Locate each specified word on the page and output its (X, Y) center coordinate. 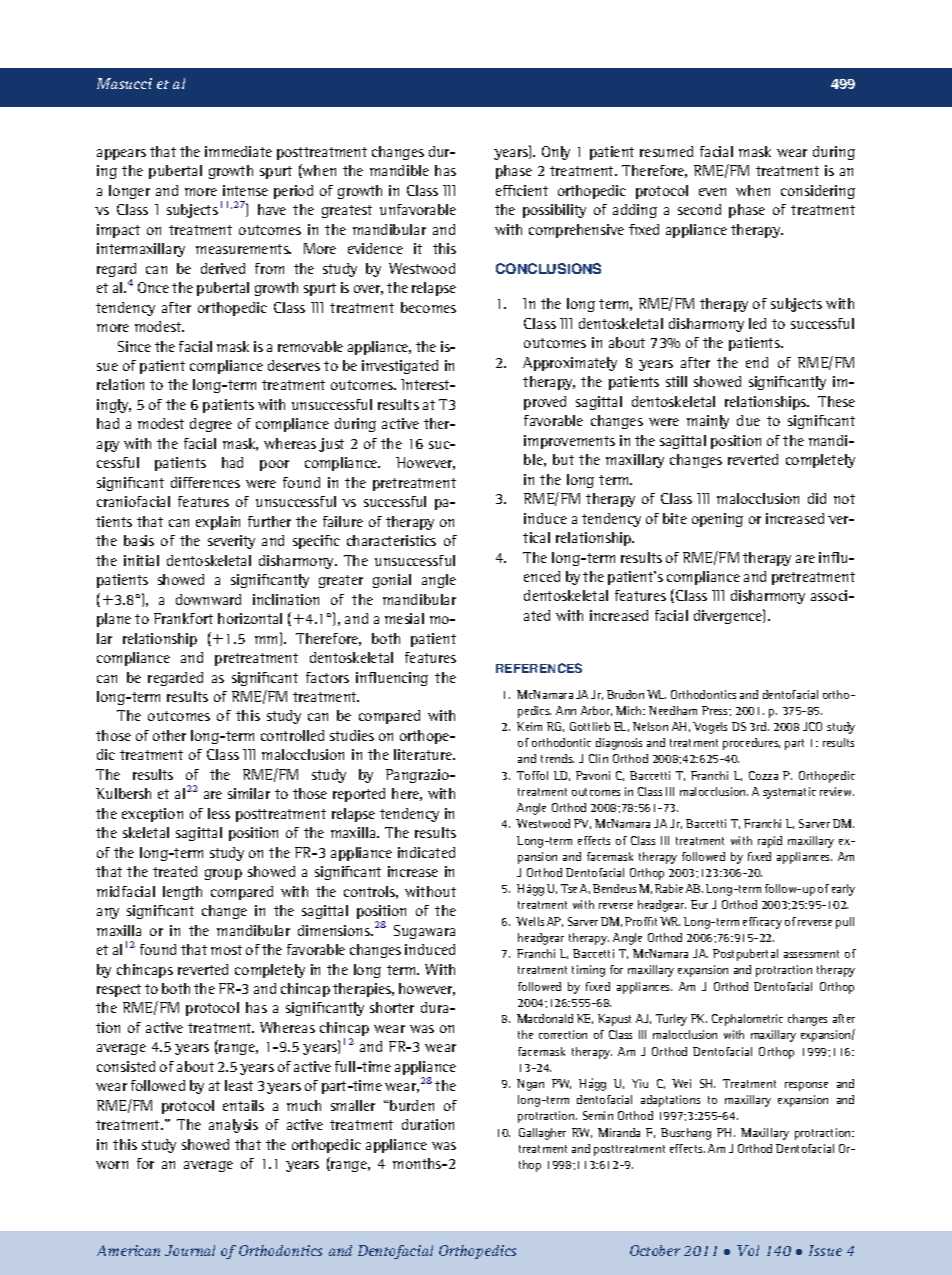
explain (218, 523)
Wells (530, 921)
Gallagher (542, 1134)
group (223, 874)
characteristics (391, 540)
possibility (554, 211)
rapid (770, 842)
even (712, 192)
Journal (190, 1250)
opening (717, 520)
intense (245, 190)
